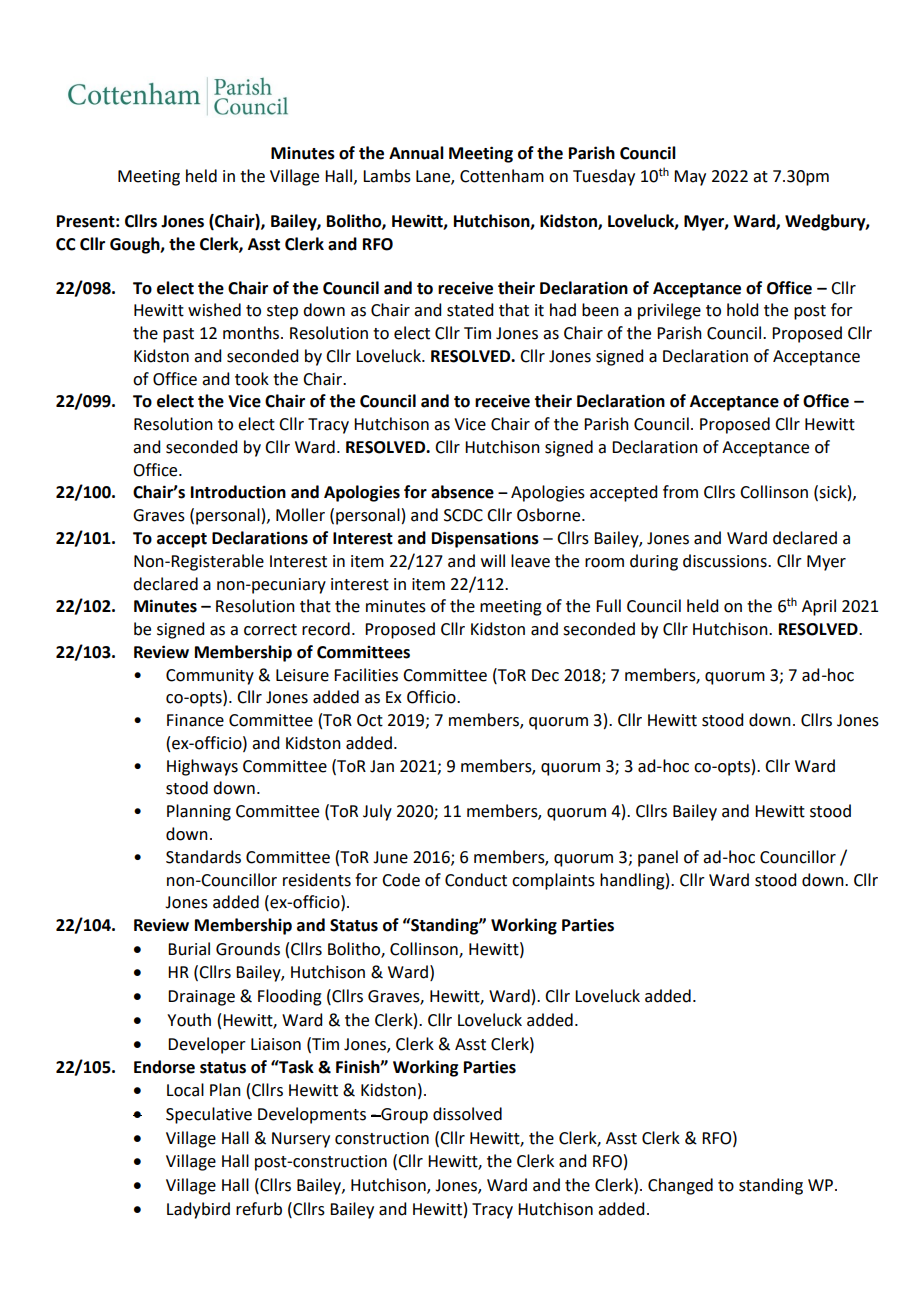 This screenshot has width=924, height=1308. Describe the element at coordinates (819, 607) in the screenshot. I see `April` at that location.
